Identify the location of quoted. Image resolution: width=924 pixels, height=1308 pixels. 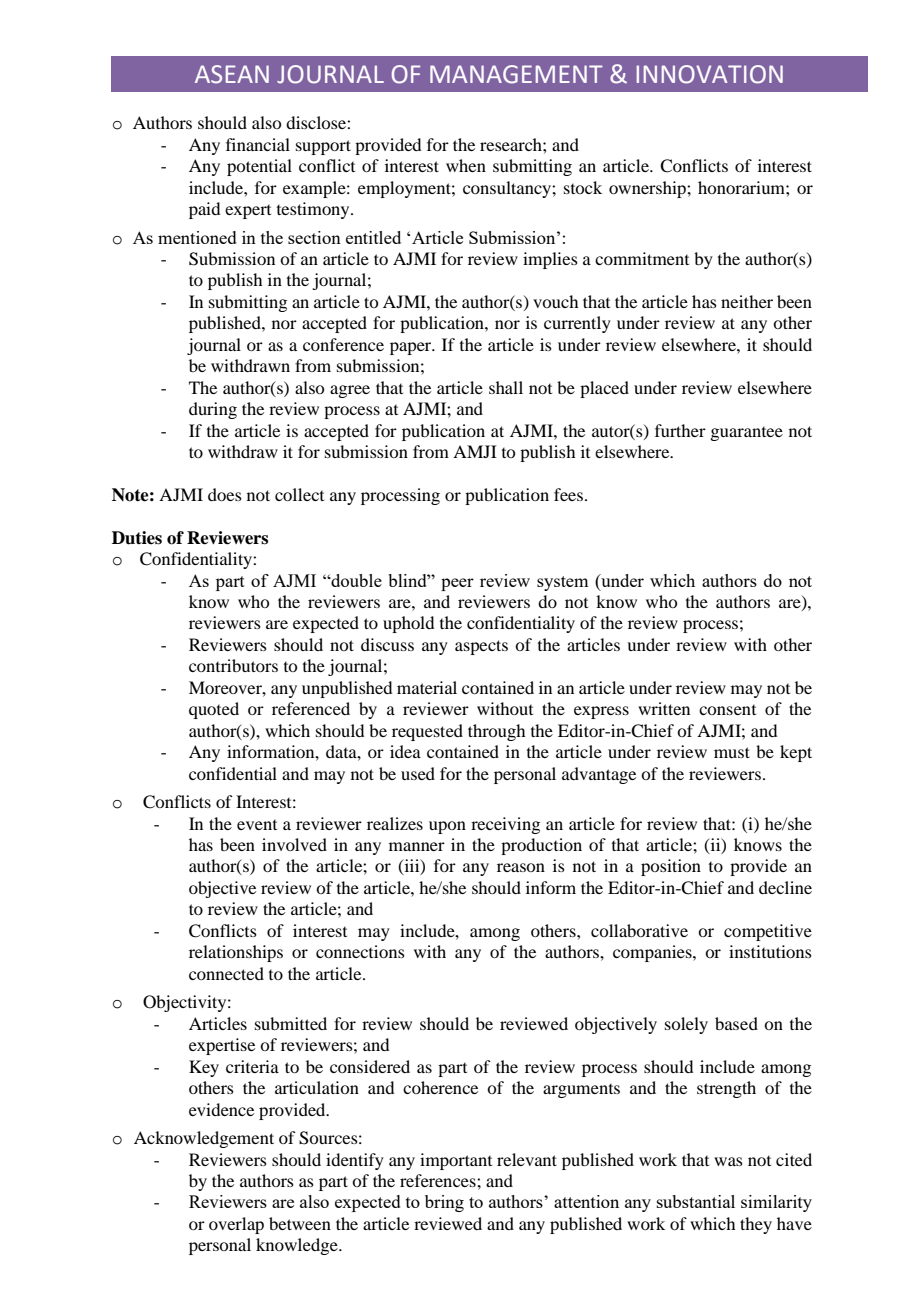
(214, 710).
